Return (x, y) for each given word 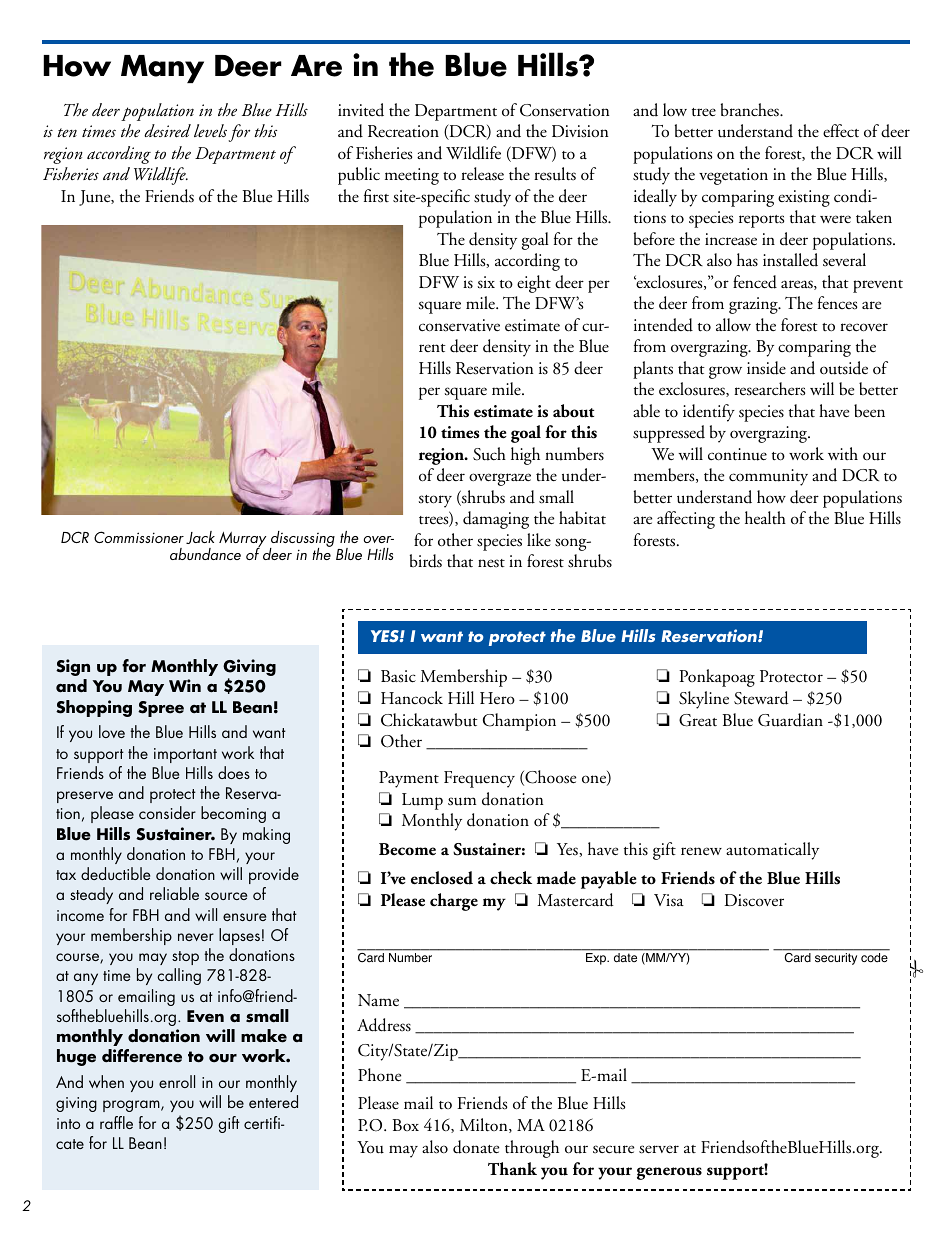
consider (167, 812)
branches (751, 110)
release (482, 174)
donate (476, 1147)
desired (167, 130)
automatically (772, 851)
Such (489, 454)
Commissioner (139, 537)
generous (669, 1173)
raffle (116, 1122)
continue (737, 454)
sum (462, 801)
